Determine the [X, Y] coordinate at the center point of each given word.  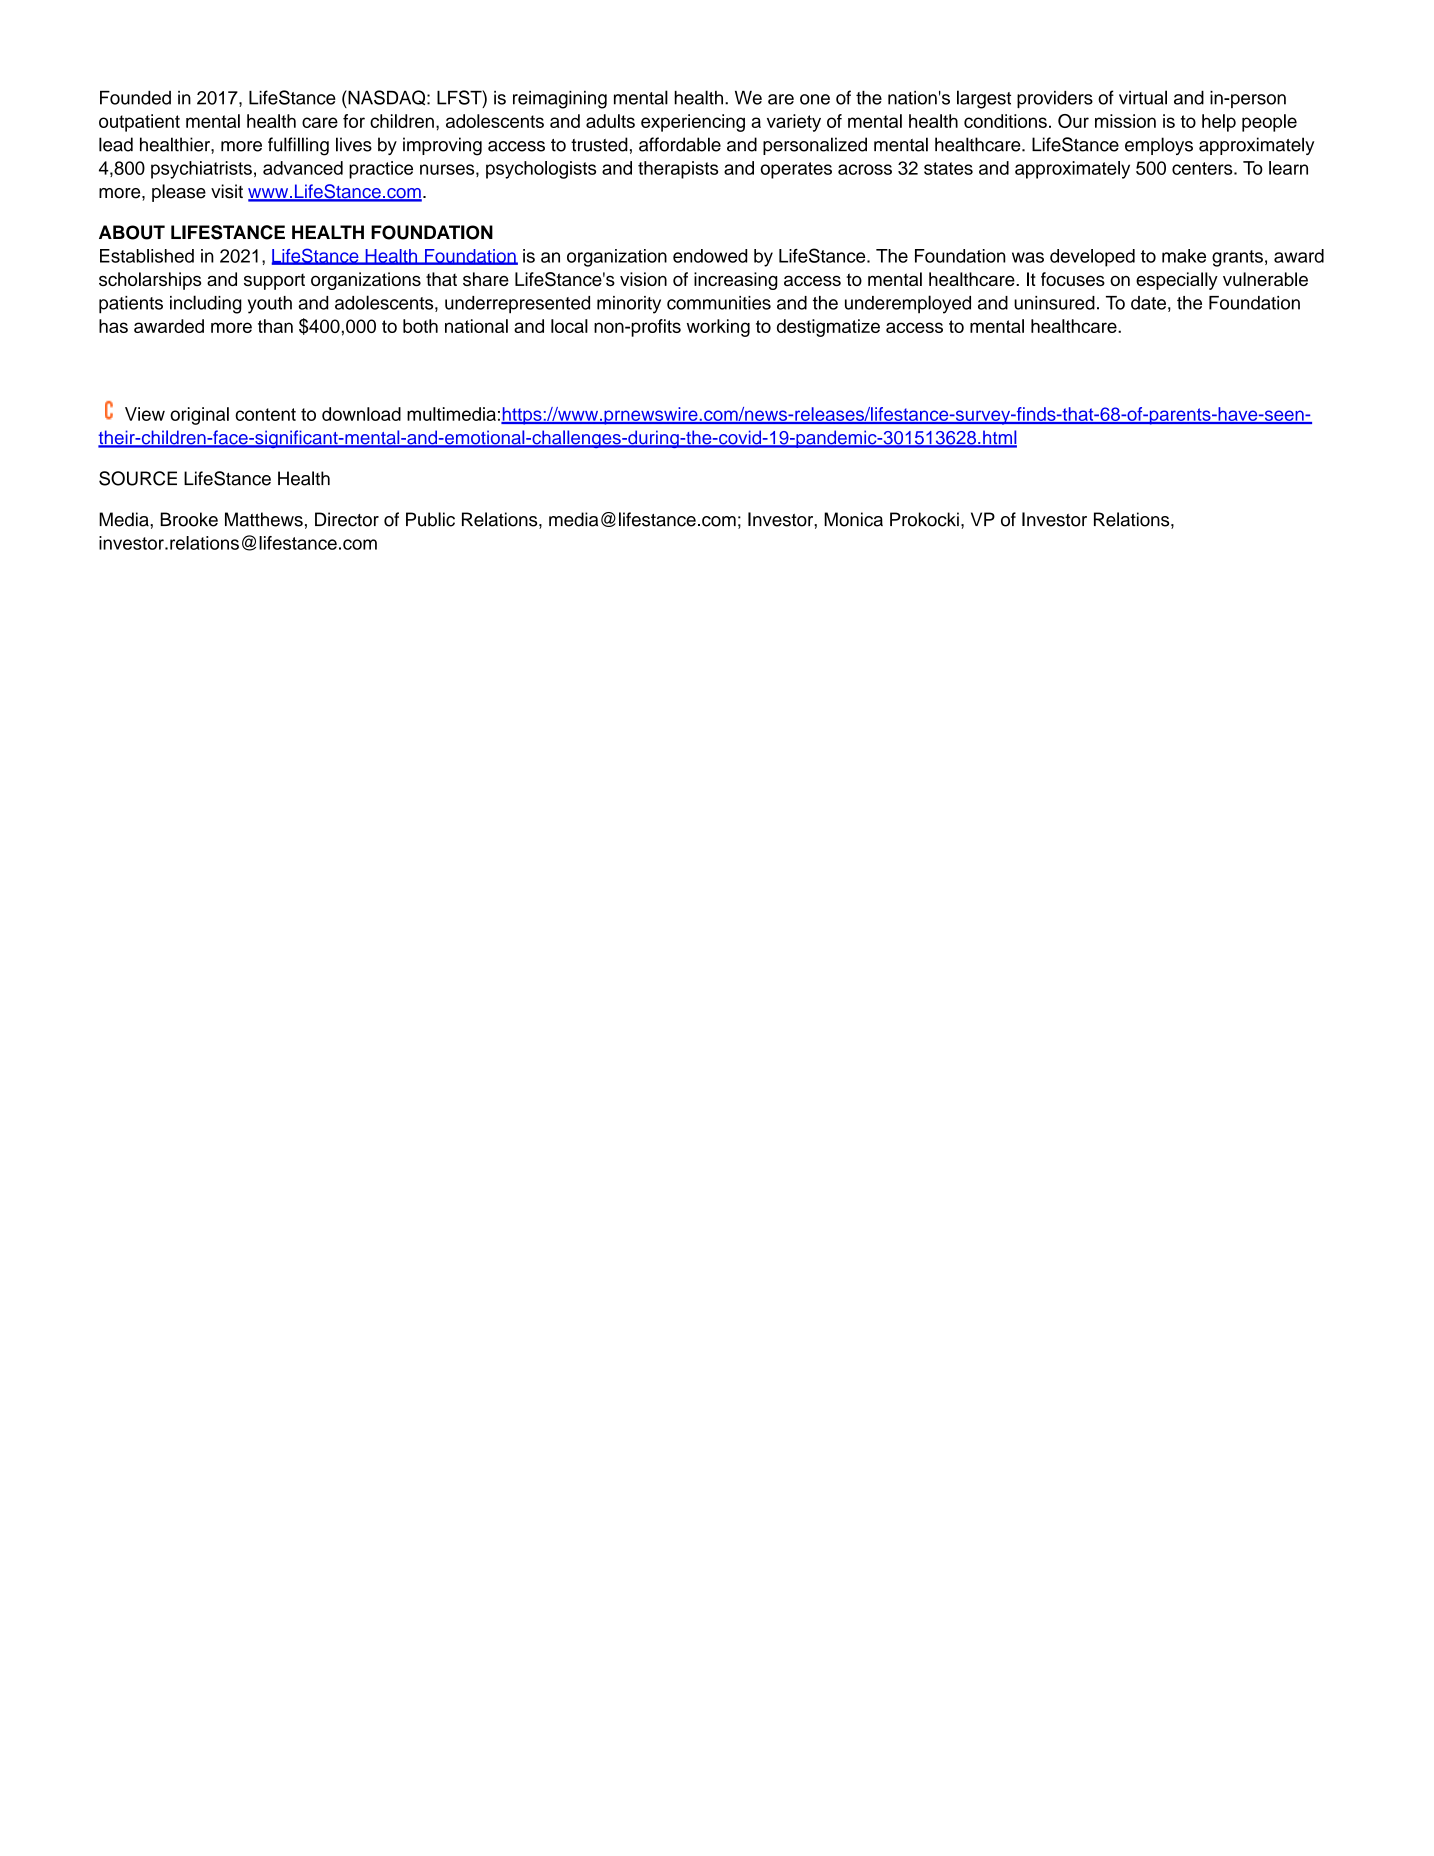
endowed [710, 256]
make [1184, 256]
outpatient [139, 123]
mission [1125, 121]
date [1148, 303]
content [265, 414]
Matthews [264, 519]
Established [147, 256]
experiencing [693, 123]
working [718, 328]
